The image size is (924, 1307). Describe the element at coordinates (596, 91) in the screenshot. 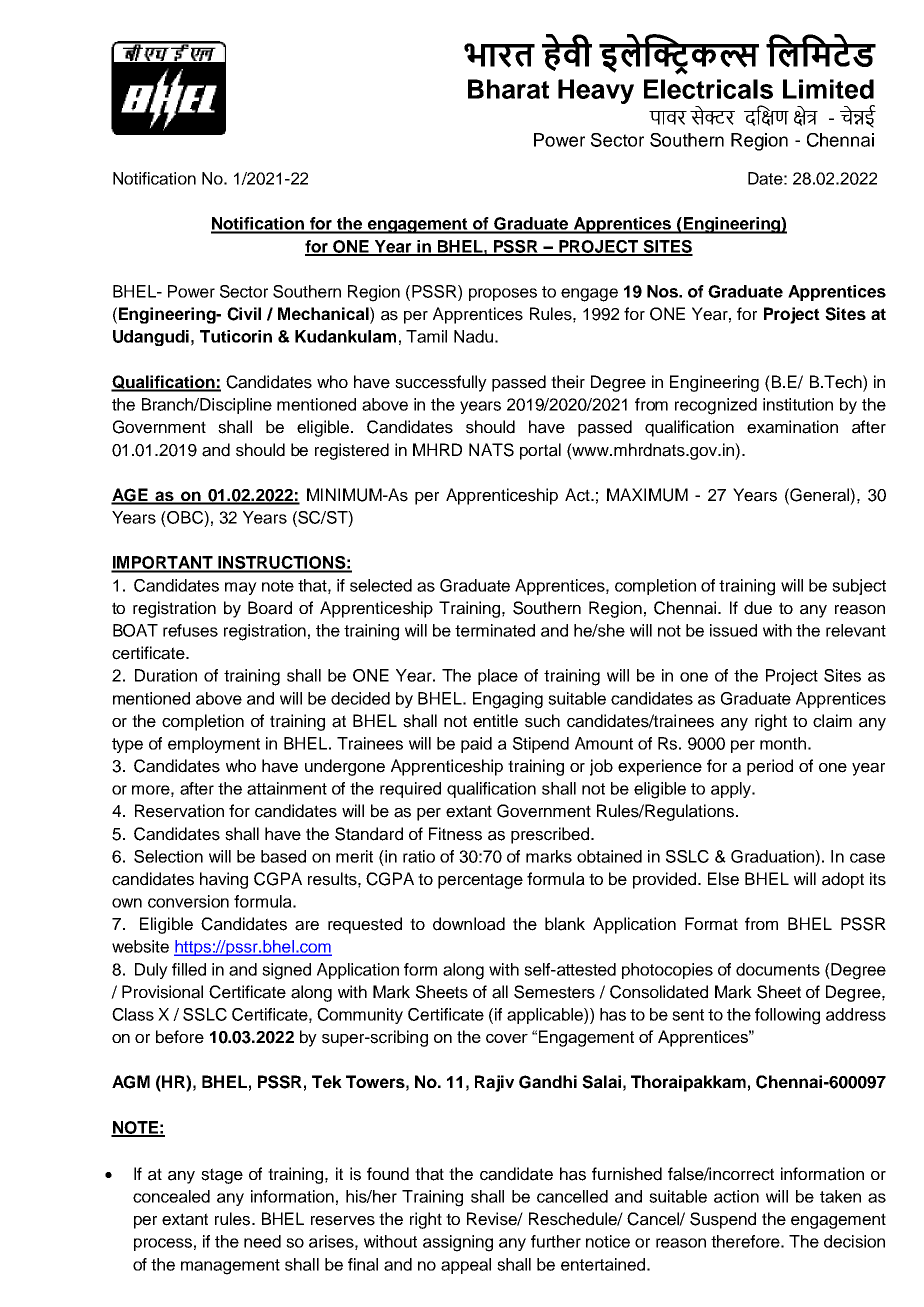

I see `Heavy` at that location.
